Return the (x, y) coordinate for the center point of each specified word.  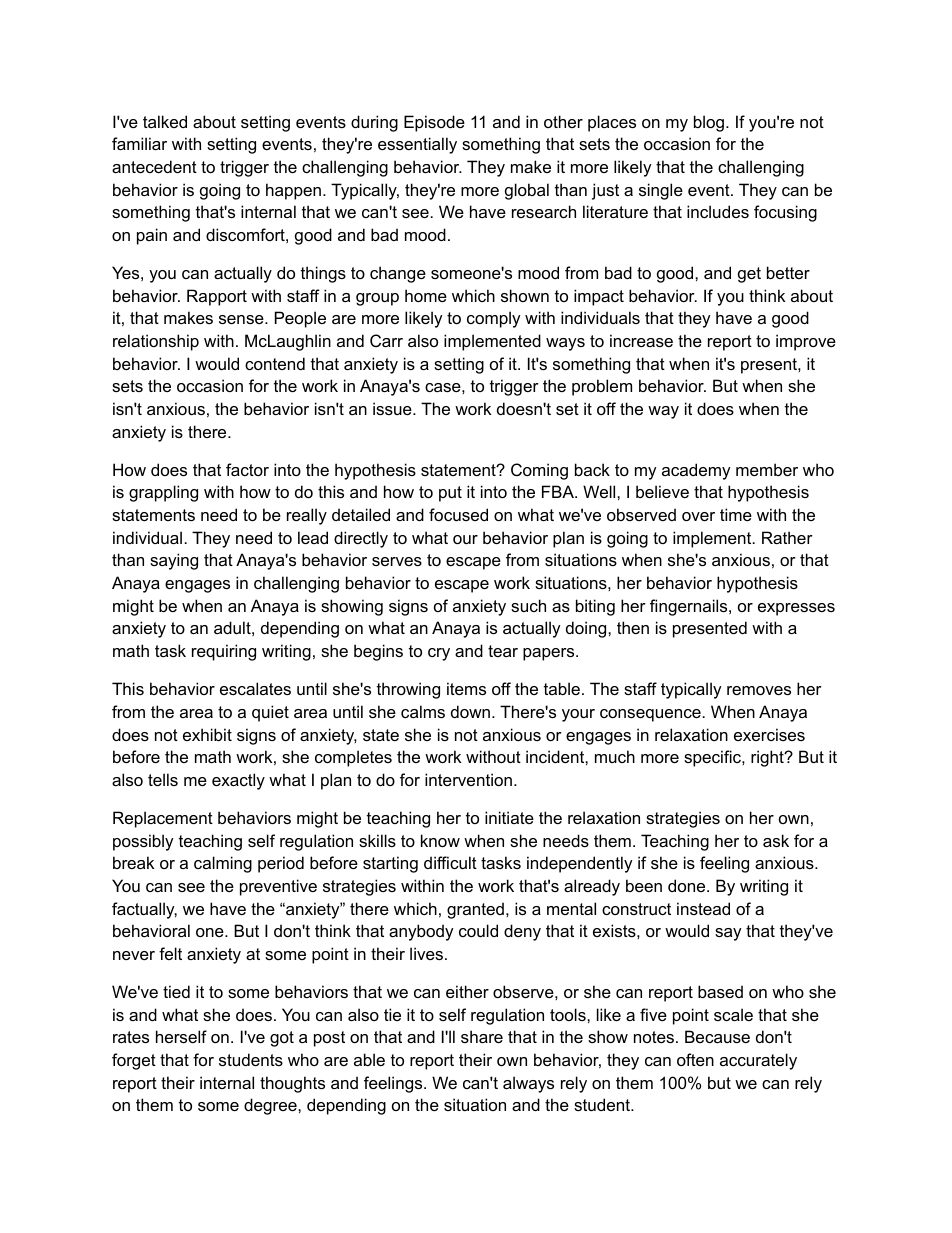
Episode (434, 123)
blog (710, 123)
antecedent (154, 166)
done (688, 885)
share (482, 1036)
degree (271, 1106)
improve (806, 342)
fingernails (690, 607)
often (695, 1059)
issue (393, 408)
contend (275, 363)
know (440, 840)
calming (223, 864)
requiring (224, 652)
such (528, 605)
